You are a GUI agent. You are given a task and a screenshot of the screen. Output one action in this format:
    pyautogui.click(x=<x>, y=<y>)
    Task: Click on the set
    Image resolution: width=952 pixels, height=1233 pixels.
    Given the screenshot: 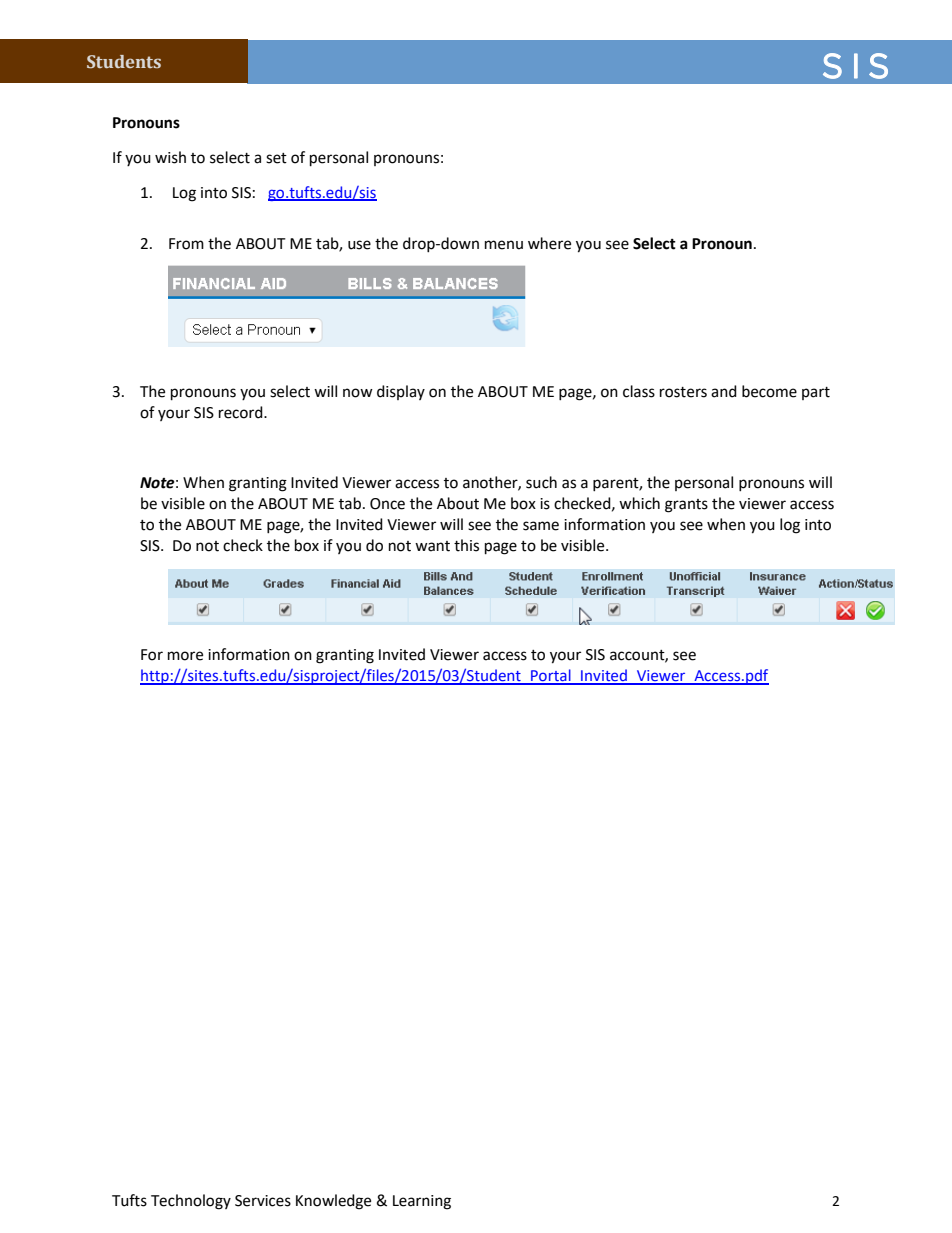 What is the action you would take?
    pyautogui.click(x=276, y=158)
